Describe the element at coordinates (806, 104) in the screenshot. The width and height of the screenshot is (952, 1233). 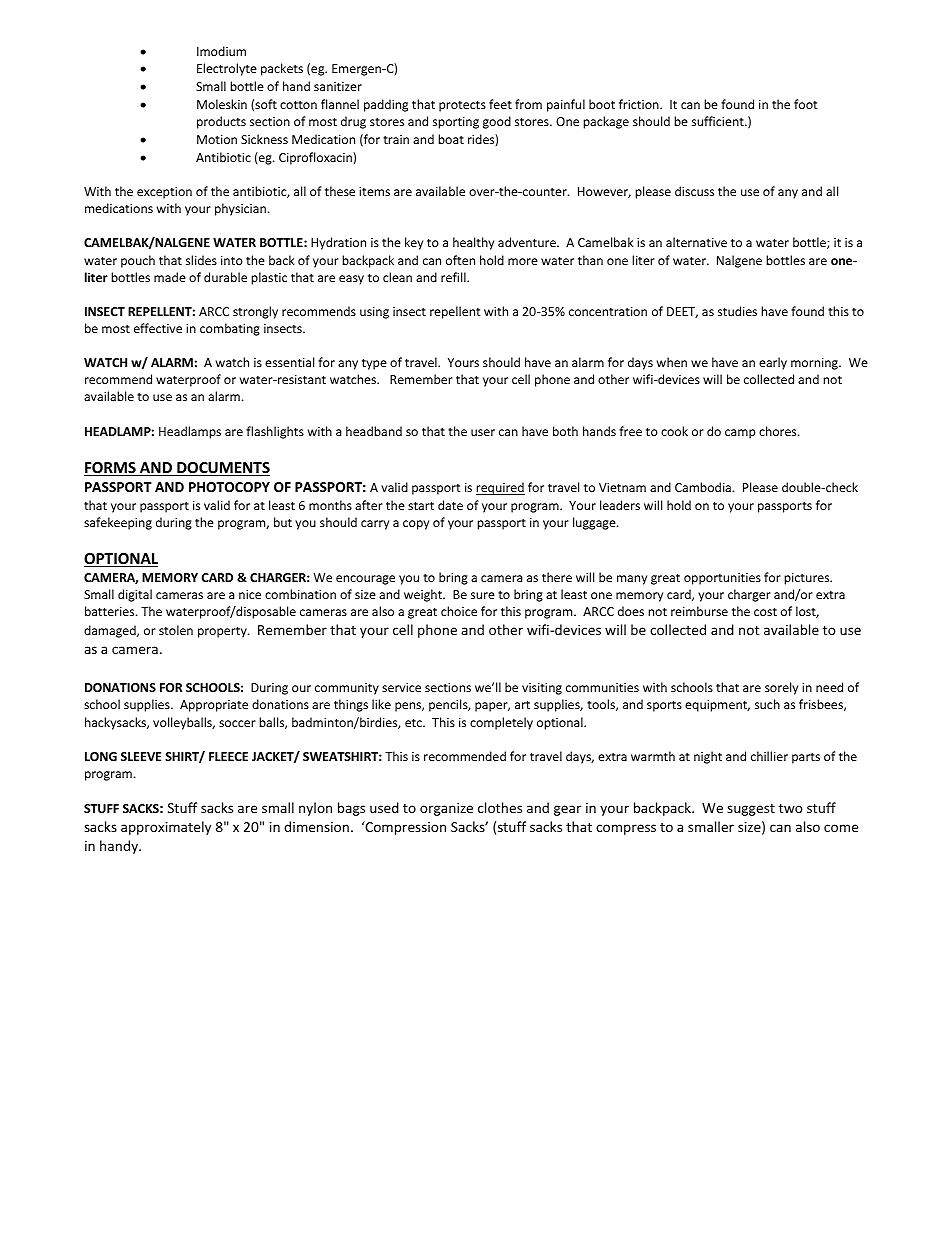
I see `foot` at that location.
